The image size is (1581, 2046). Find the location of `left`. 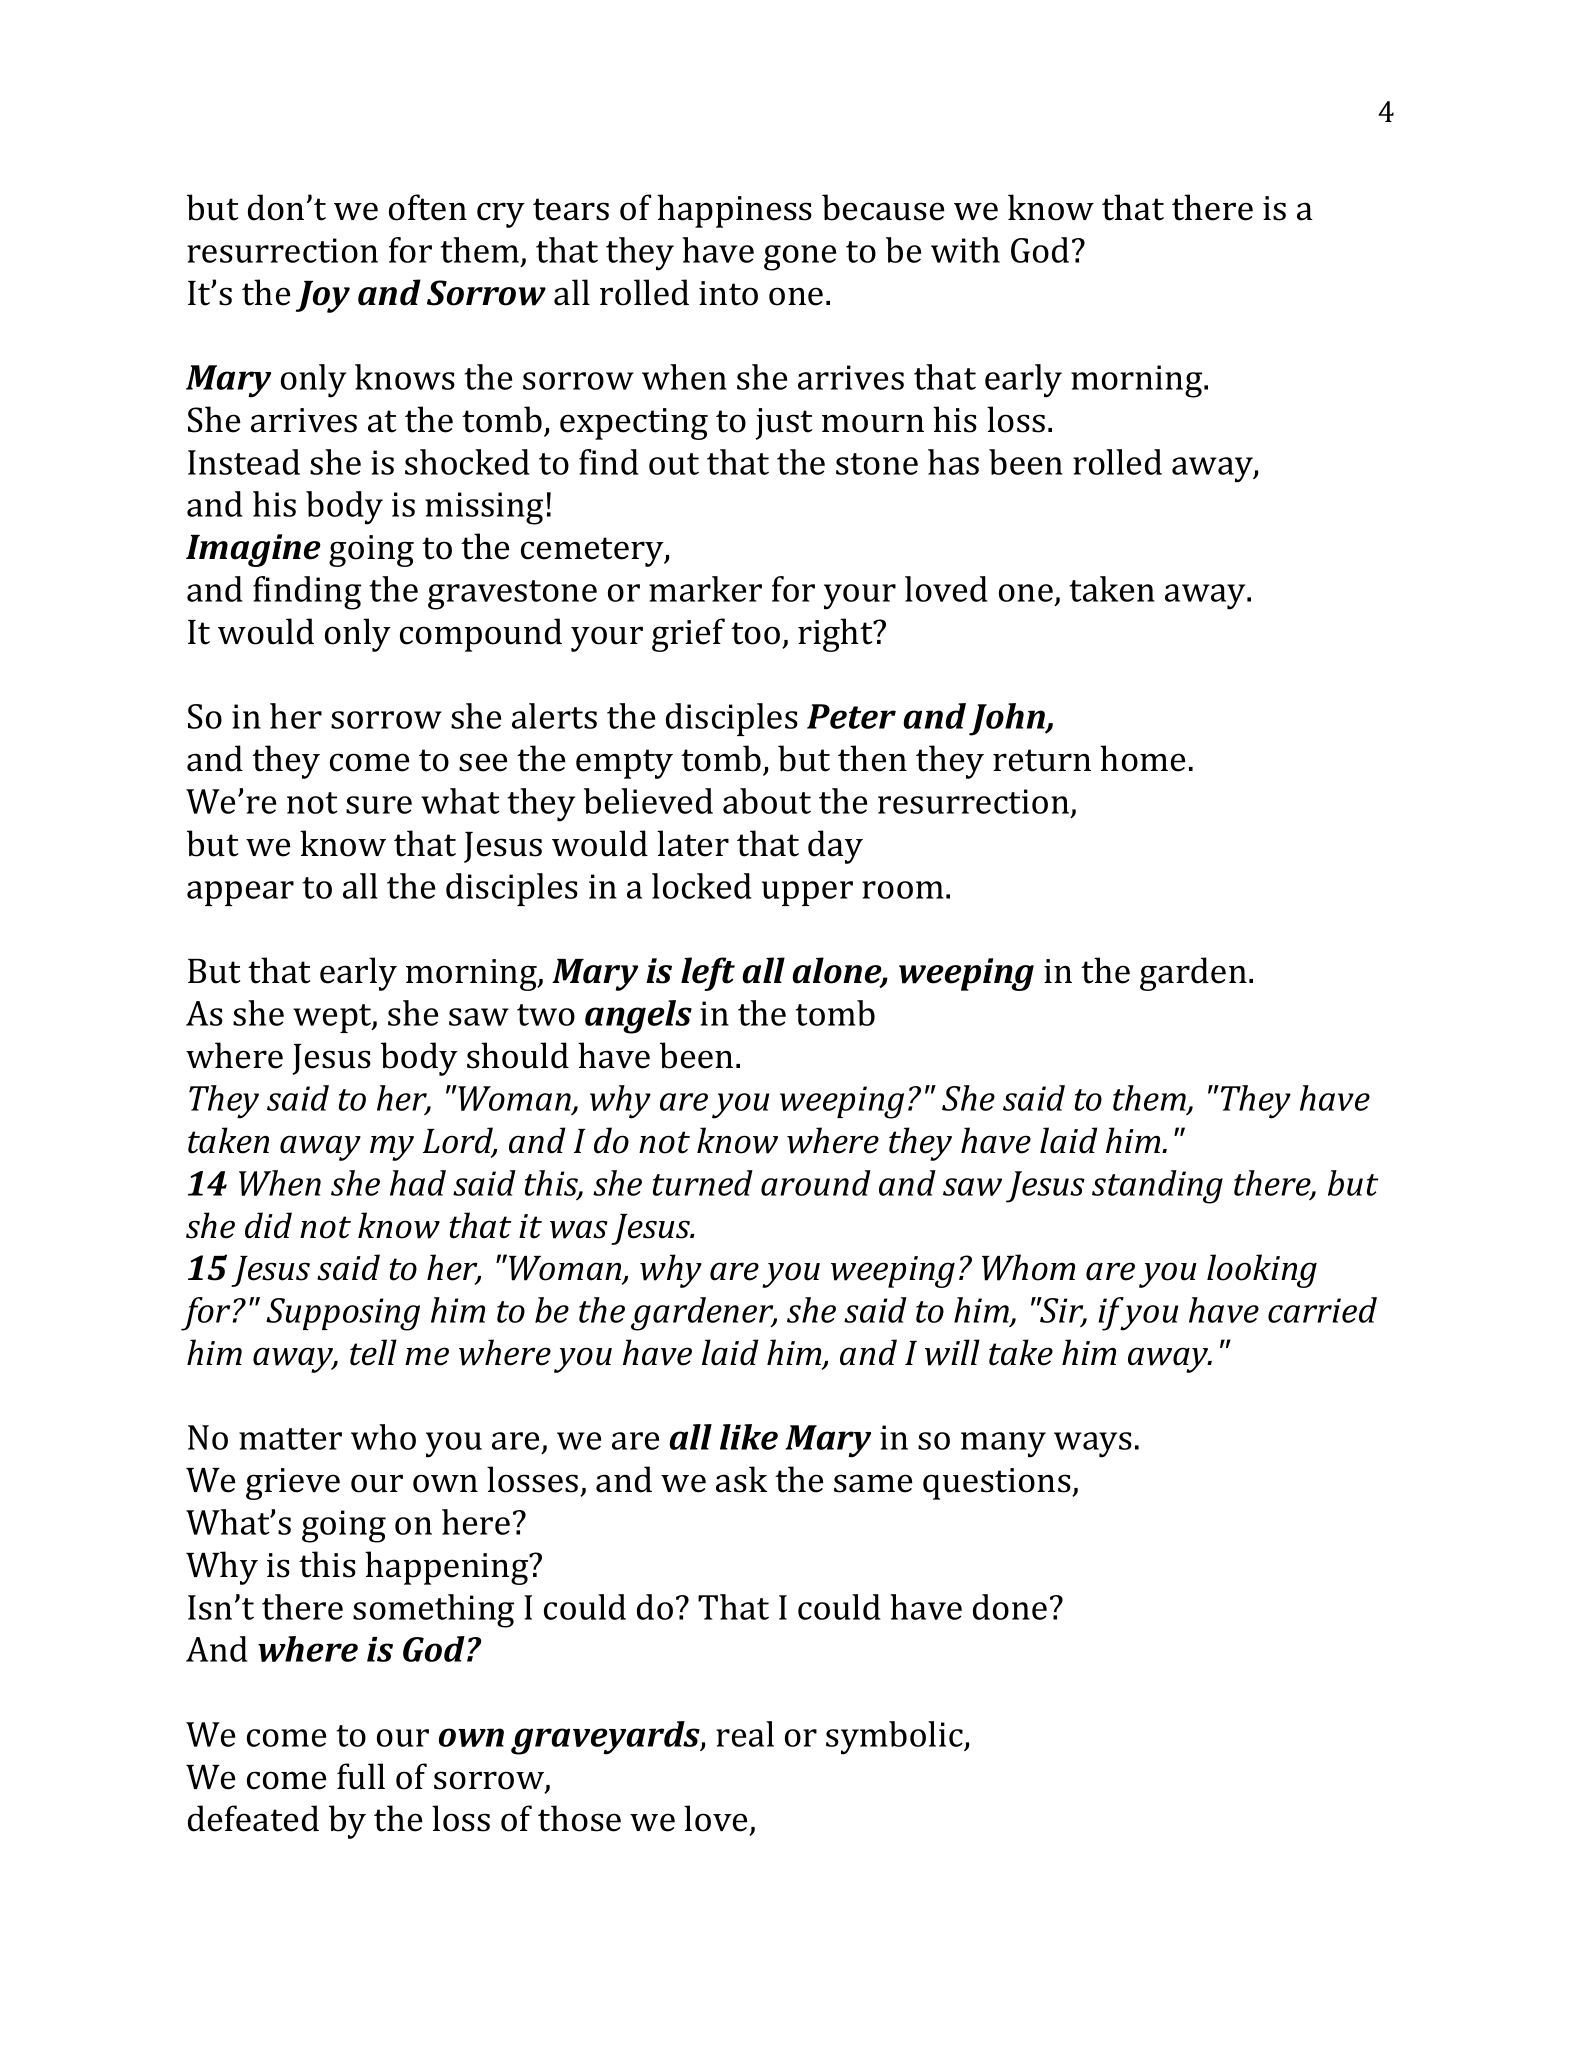

left is located at coordinates (708, 974).
